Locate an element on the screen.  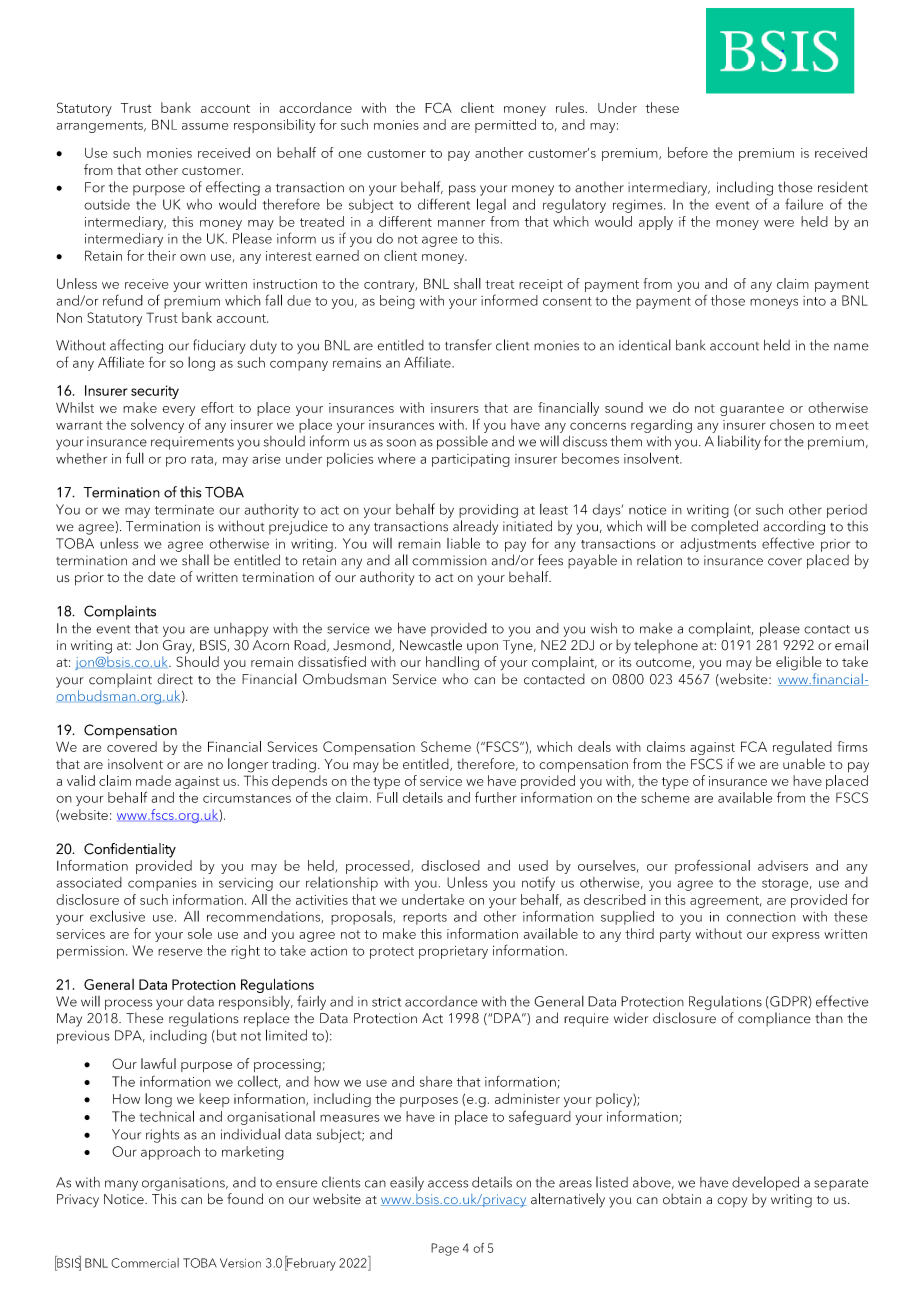
guarantee is located at coordinates (752, 410).
